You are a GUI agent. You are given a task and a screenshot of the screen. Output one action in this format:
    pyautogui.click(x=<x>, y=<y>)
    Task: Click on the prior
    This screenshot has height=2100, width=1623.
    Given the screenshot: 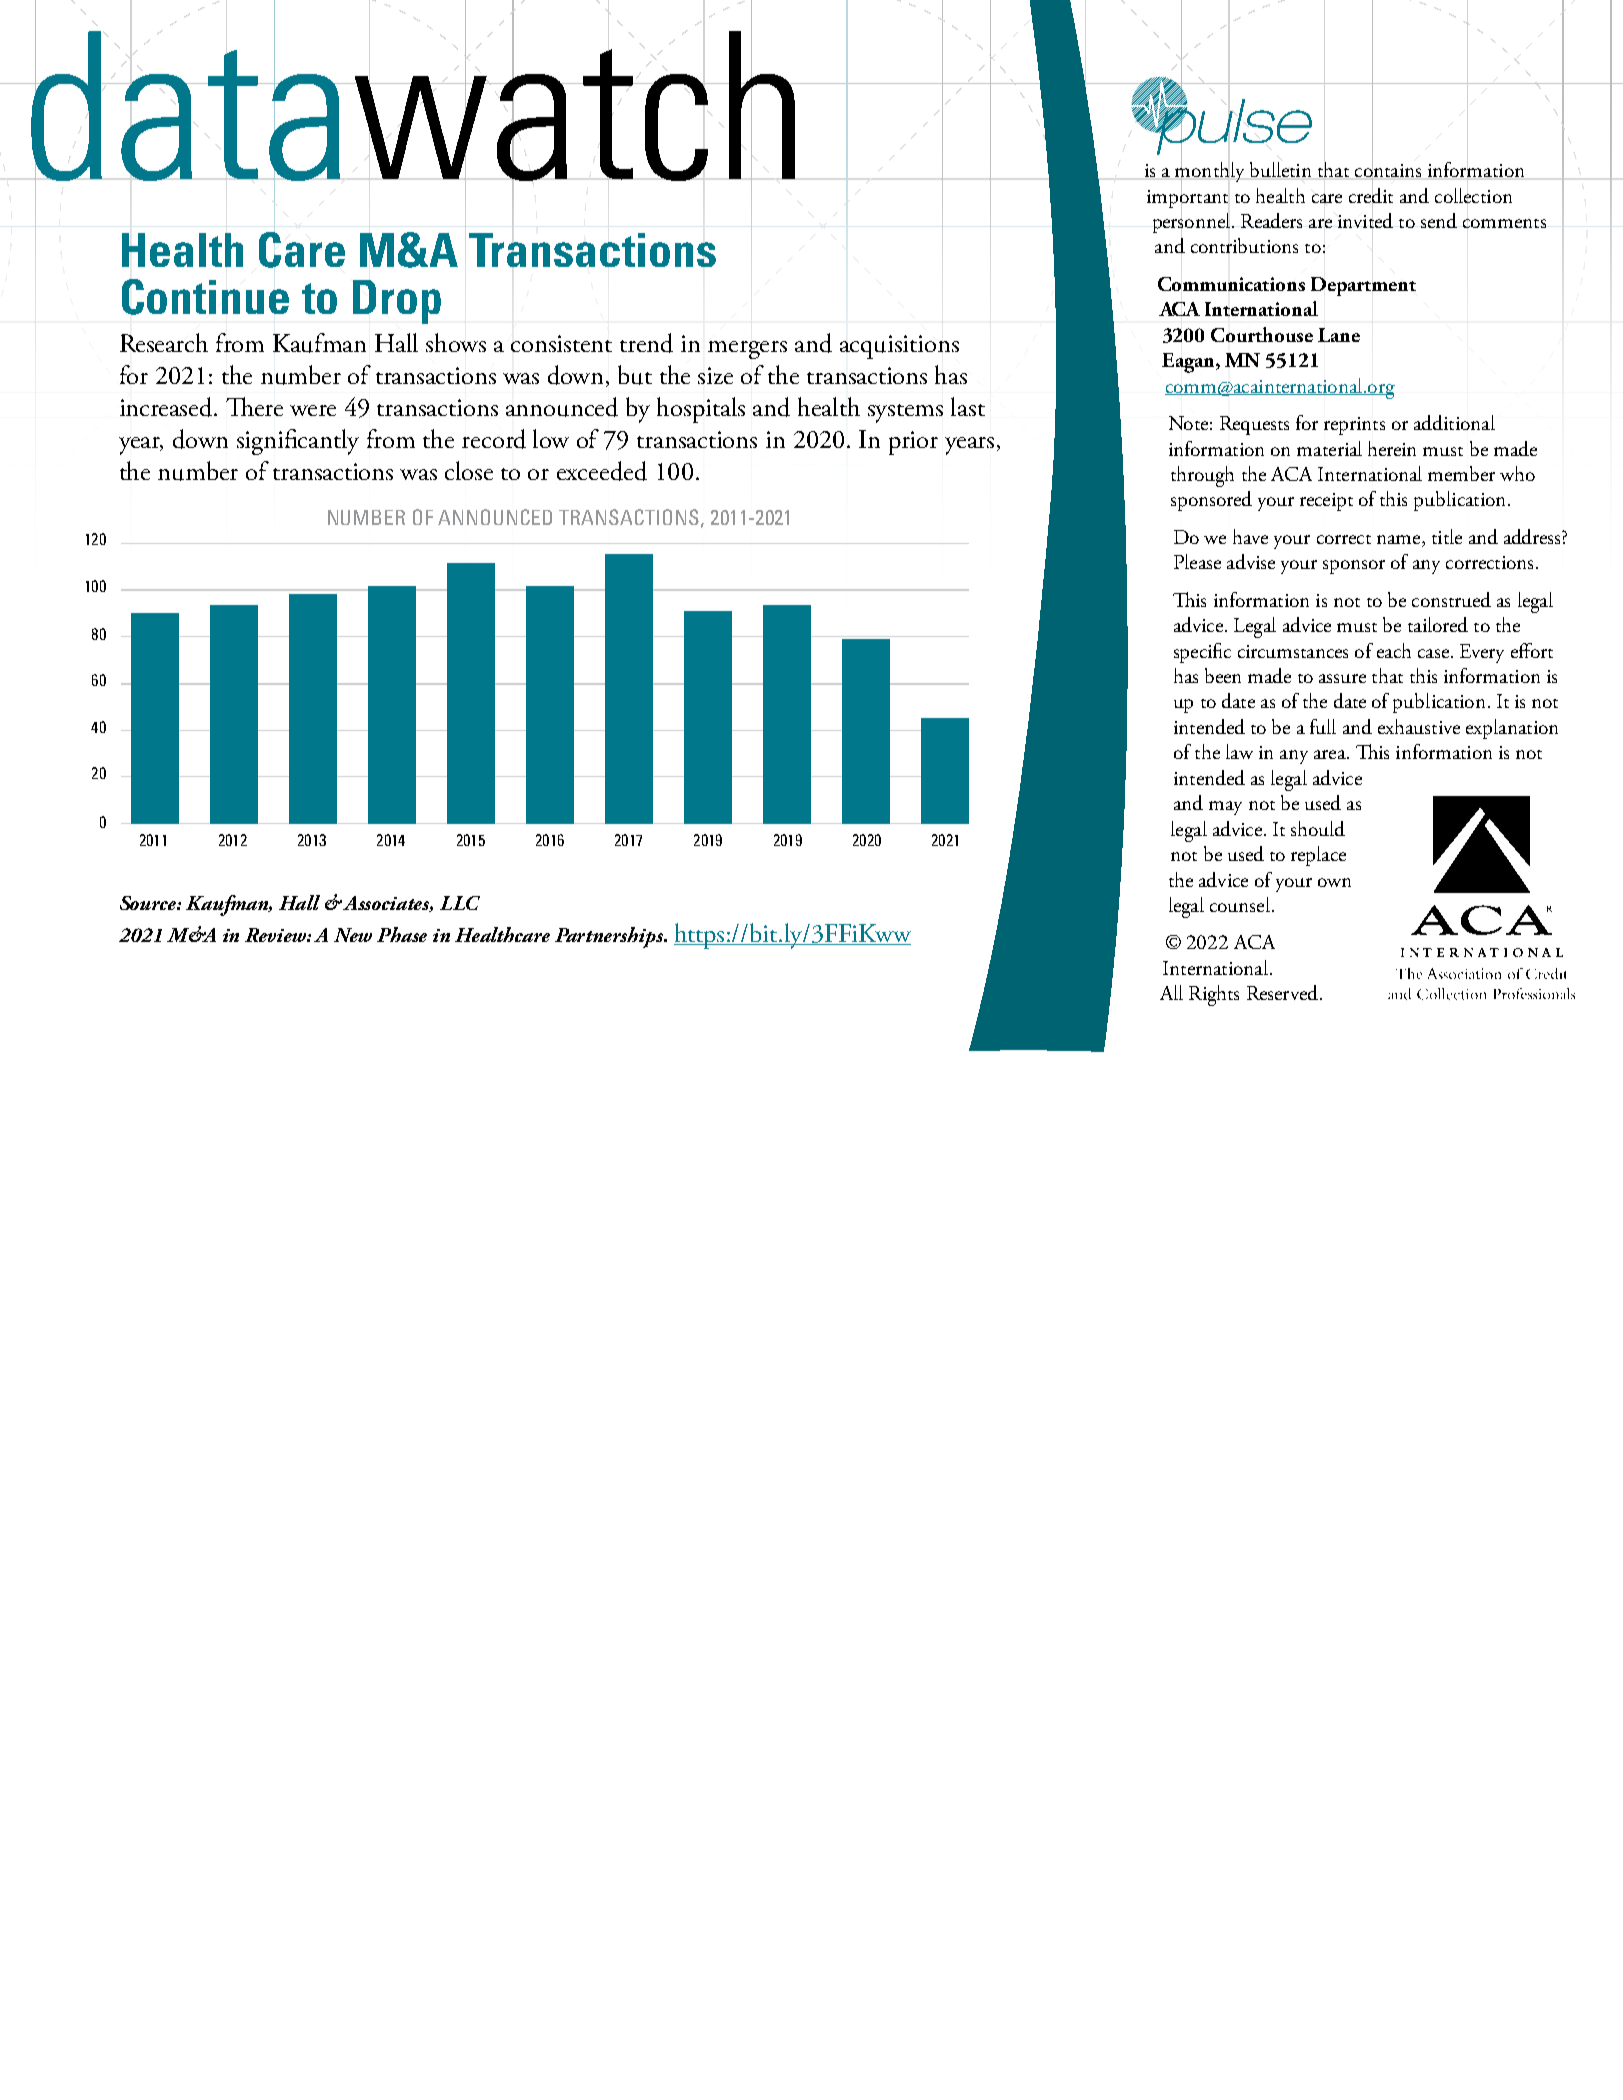 What is the action you would take?
    pyautogui.click(x=913, y=443)
